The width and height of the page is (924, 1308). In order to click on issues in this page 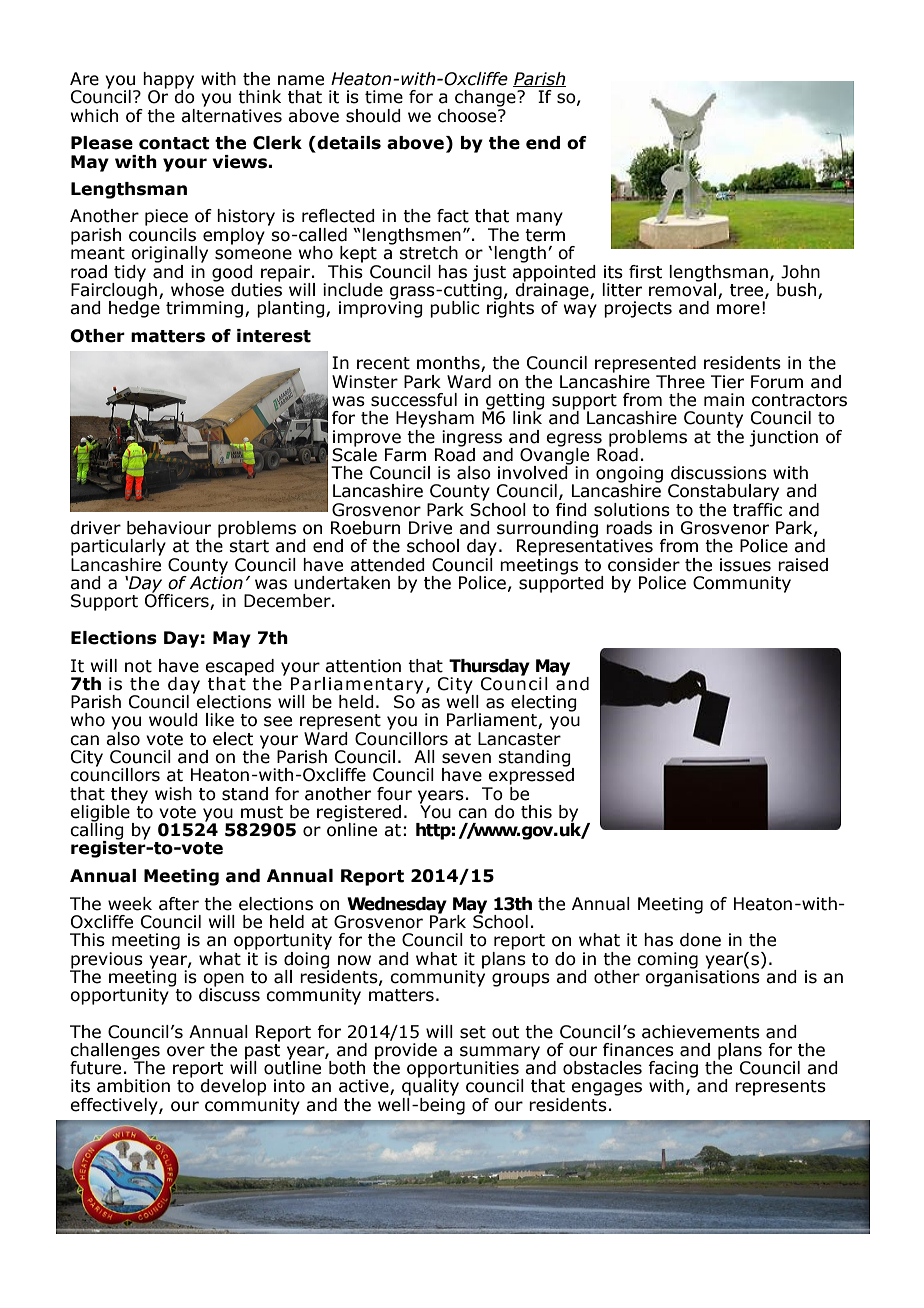, I will do `click(745, 565)`.
